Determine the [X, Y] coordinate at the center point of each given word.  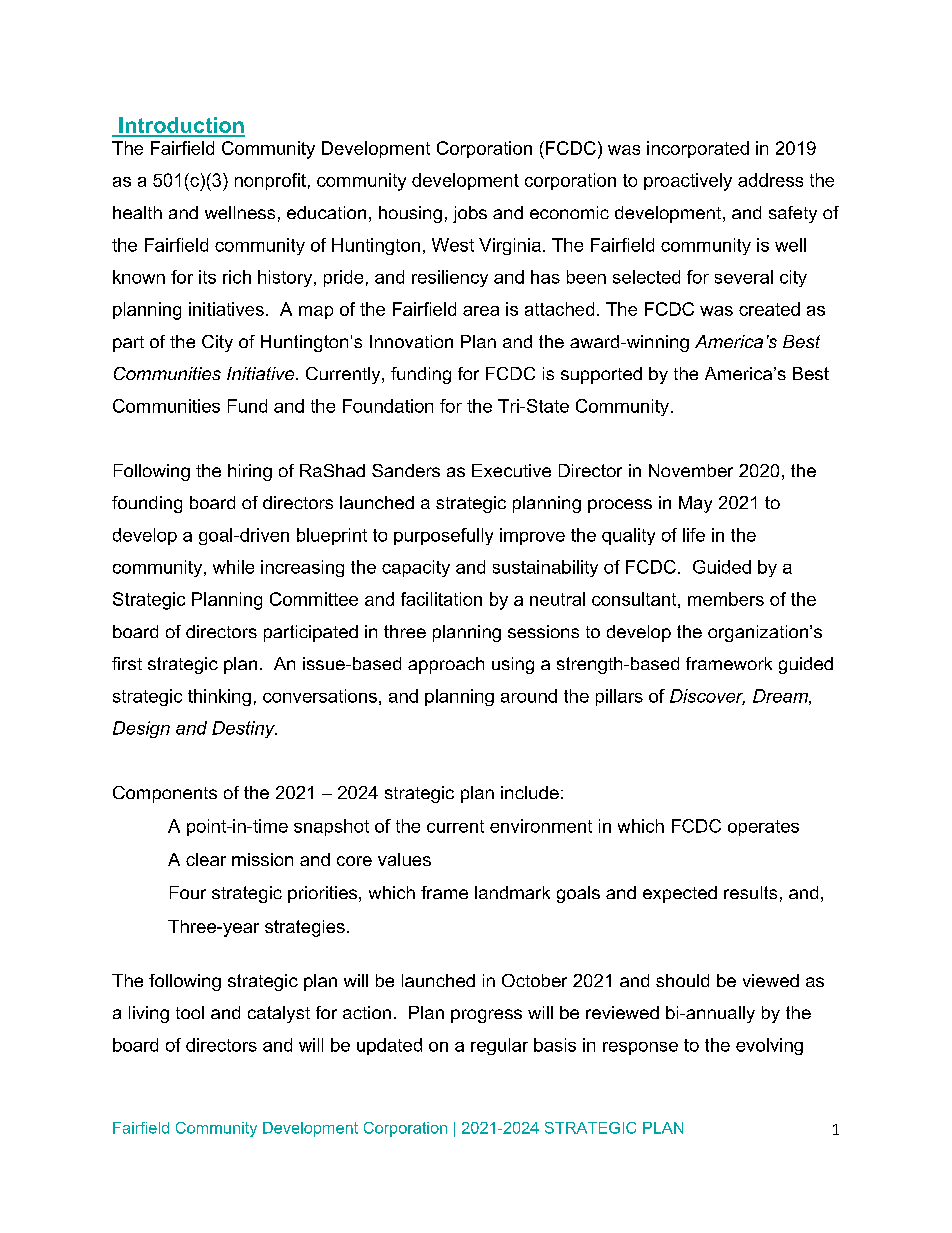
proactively [688, 182]
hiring [250, 472]
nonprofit [270, 181]
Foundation [388, 406]
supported [601, 375]
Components [165, 794]
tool [190, 1012]
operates [763, 828]
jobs [470, 214]
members [726, 599]
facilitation [441, 599]
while [233, 567]
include [530, 792]
